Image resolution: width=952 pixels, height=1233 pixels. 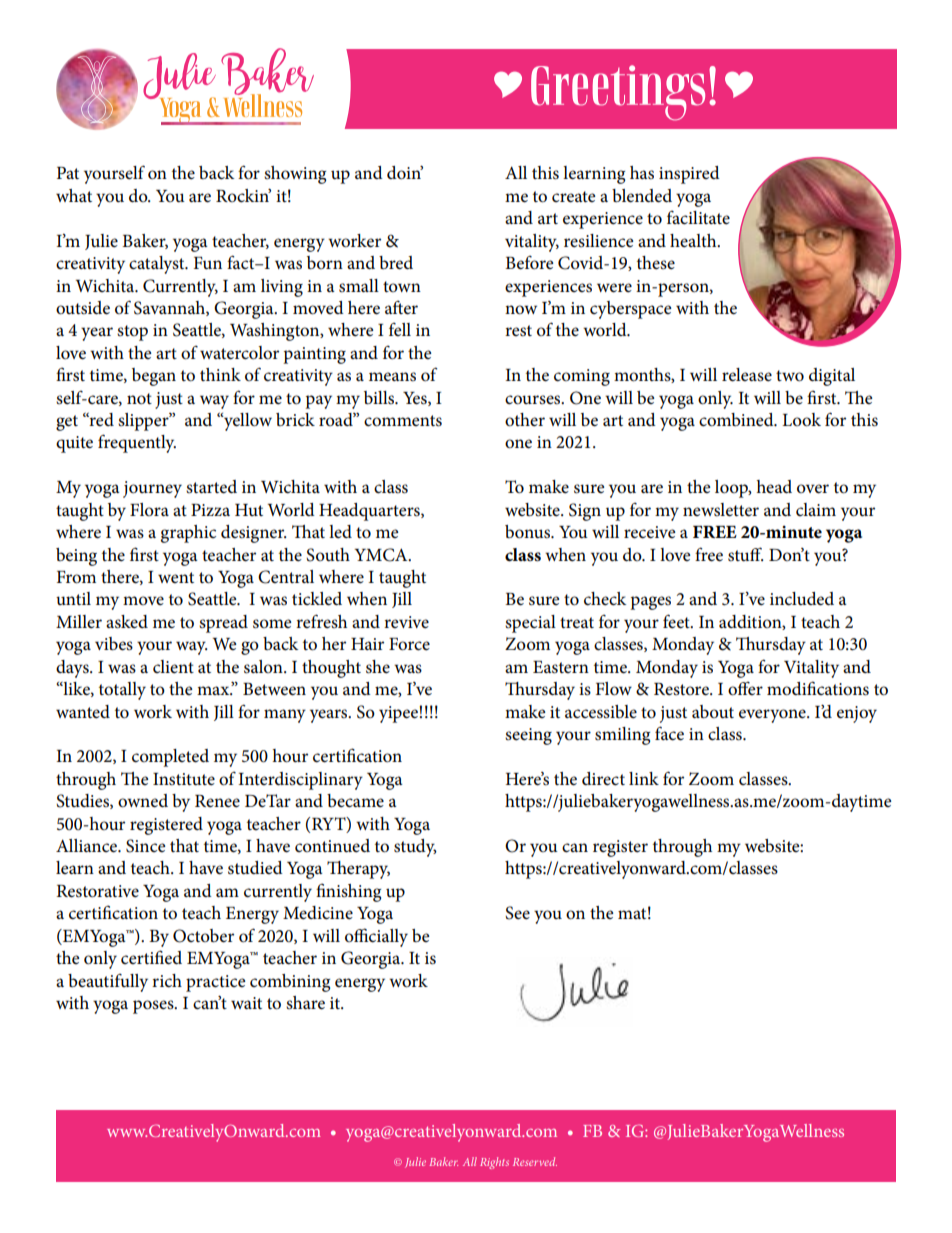 I want to click on combined, so click(x=737, y=420).
